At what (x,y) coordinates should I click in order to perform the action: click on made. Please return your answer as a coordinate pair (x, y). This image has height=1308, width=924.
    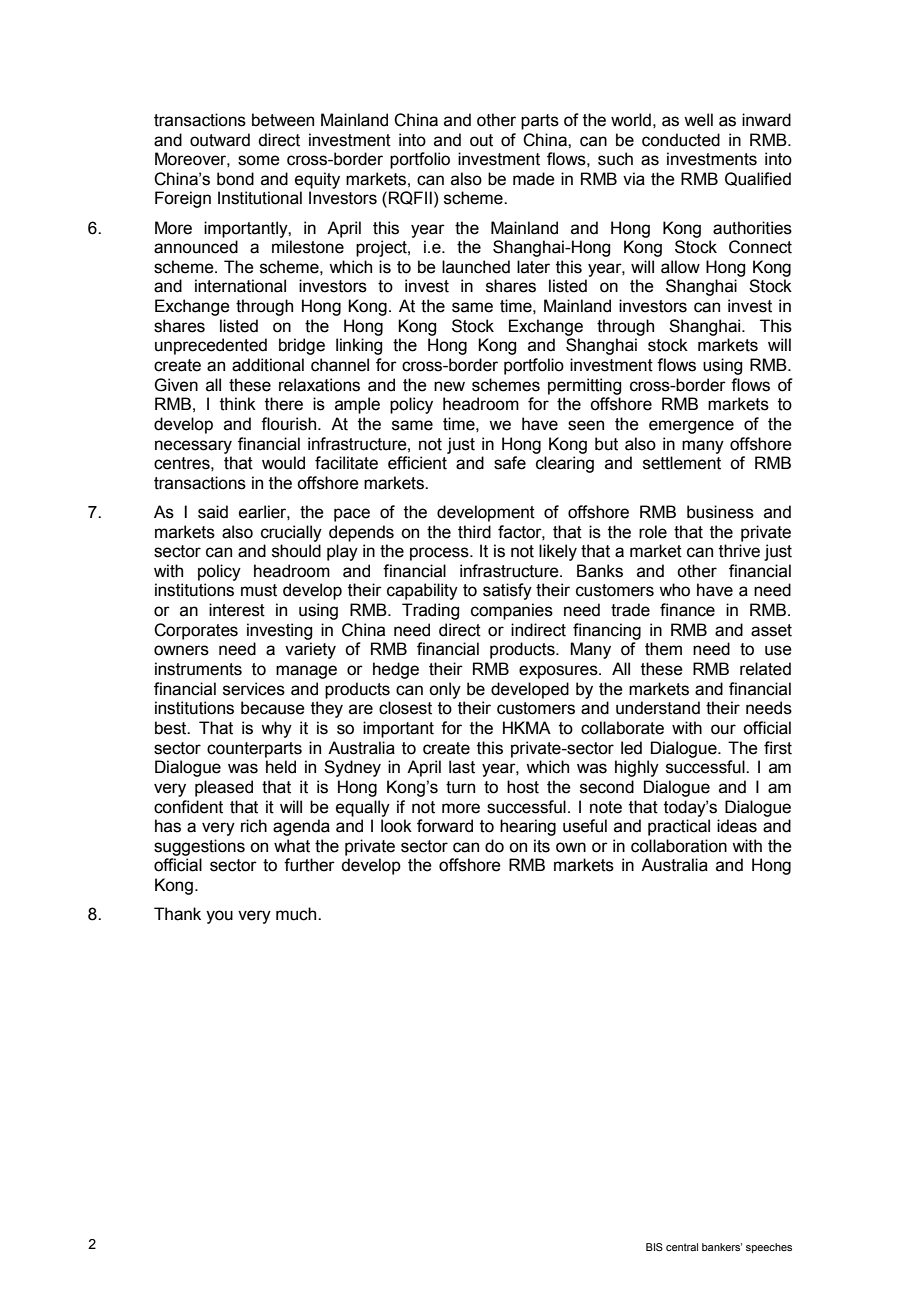
    Looking at the image, I should click on (534, 179).
